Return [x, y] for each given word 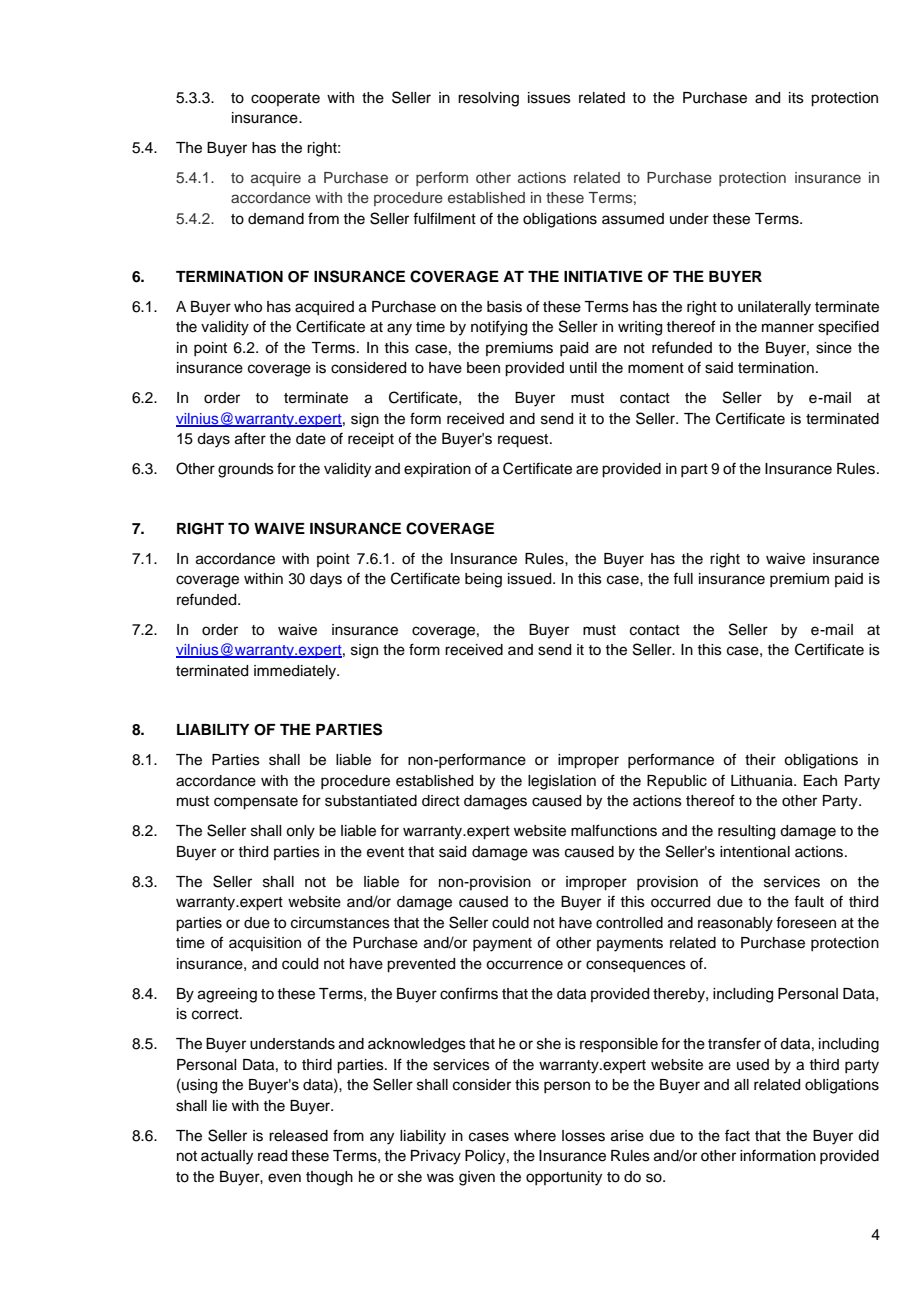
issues [549, 98]
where [535, 1136]
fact [737, 1135]
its [796, 98]
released [298, 1136]
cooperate [285, 99]
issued [531, 579]
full [683, 578]
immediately [296, 672]
